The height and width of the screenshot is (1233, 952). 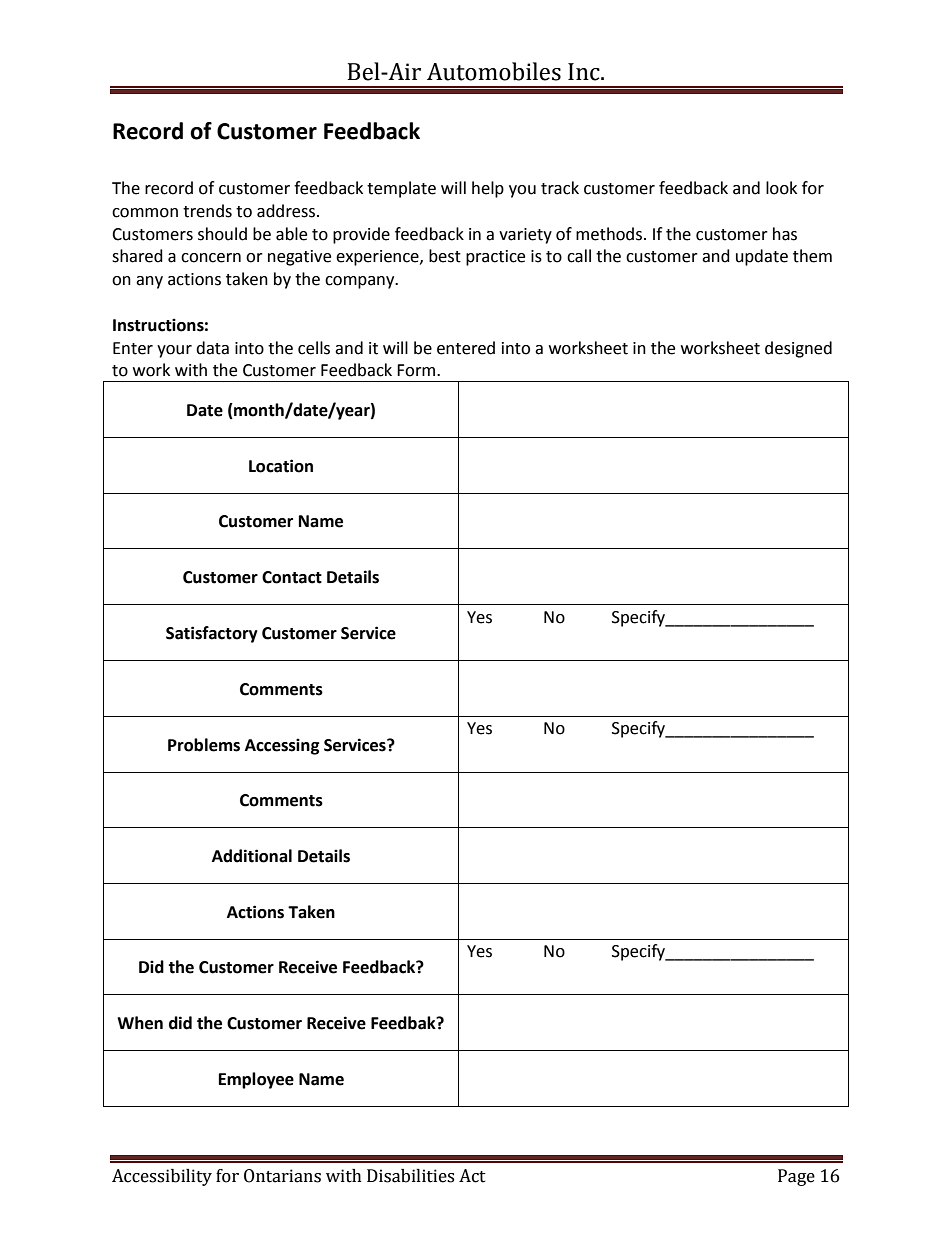 What do you see at coordinates (282, 746) in the screenshot?
I see `Accessing` at bounding box center [282, 746].
